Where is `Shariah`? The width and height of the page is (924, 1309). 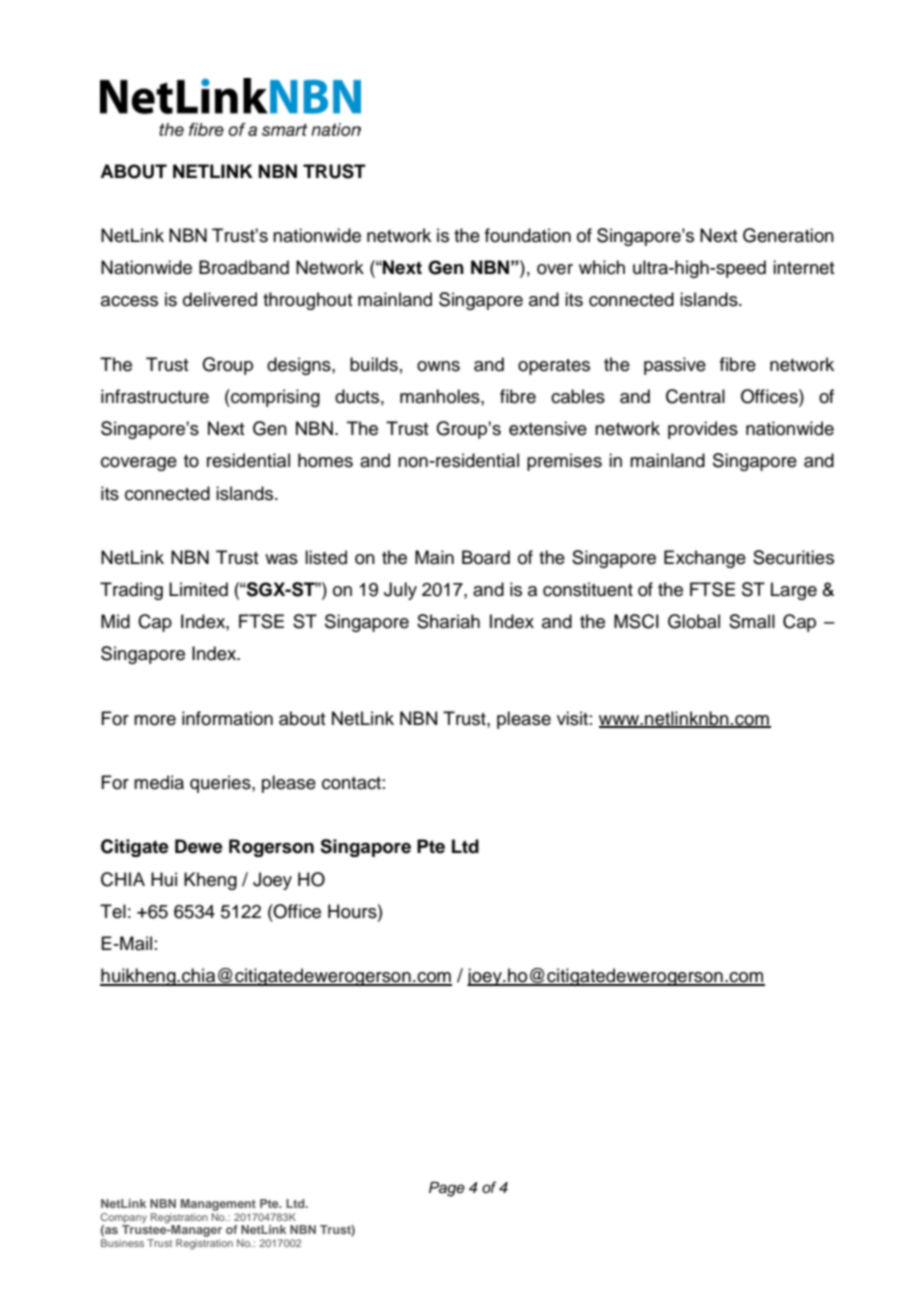 Shariah is located at coordinates (448, 621).
